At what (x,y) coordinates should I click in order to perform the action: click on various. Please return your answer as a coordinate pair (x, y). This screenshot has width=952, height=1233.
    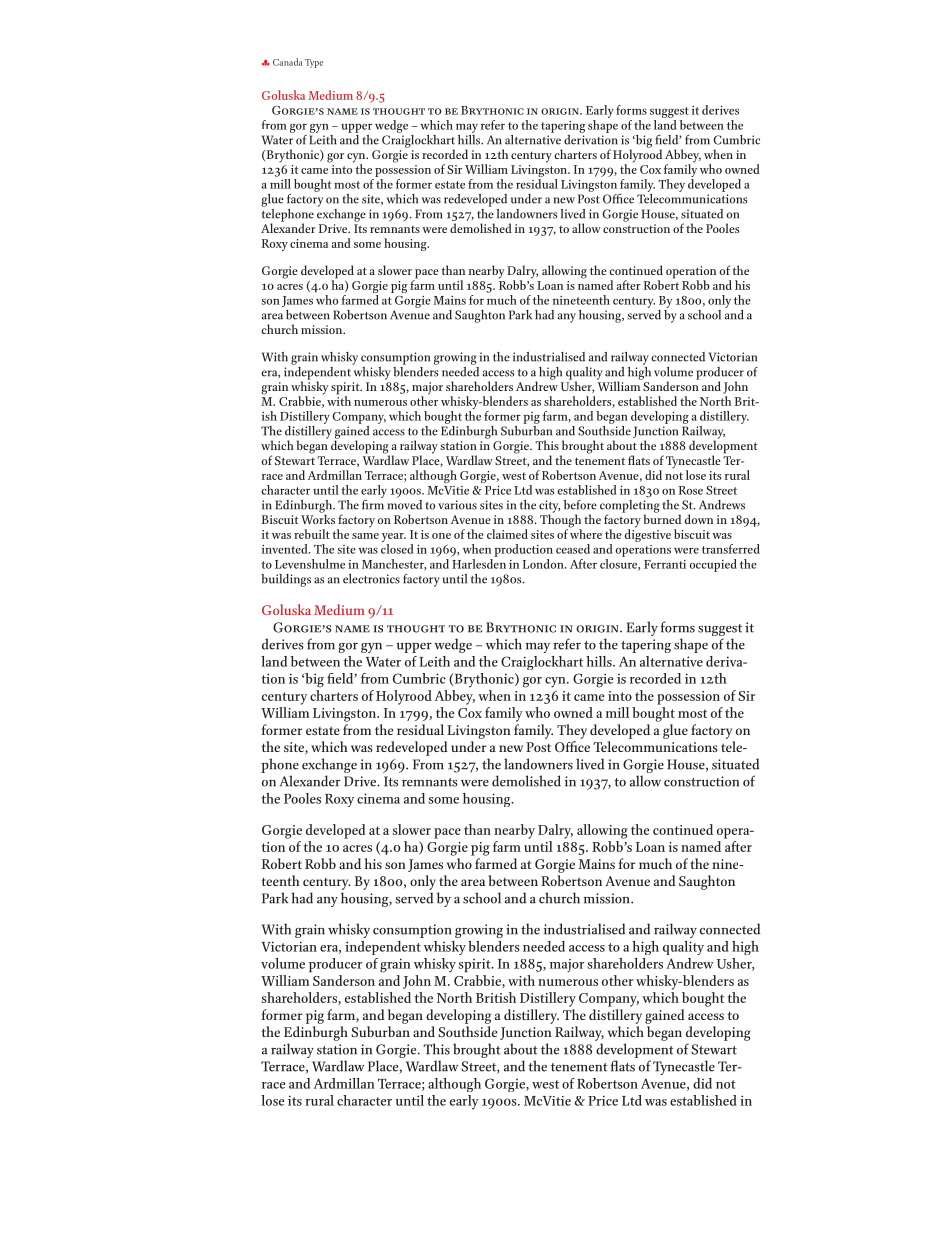
    Looking at the image, I should click on (457, 505).
